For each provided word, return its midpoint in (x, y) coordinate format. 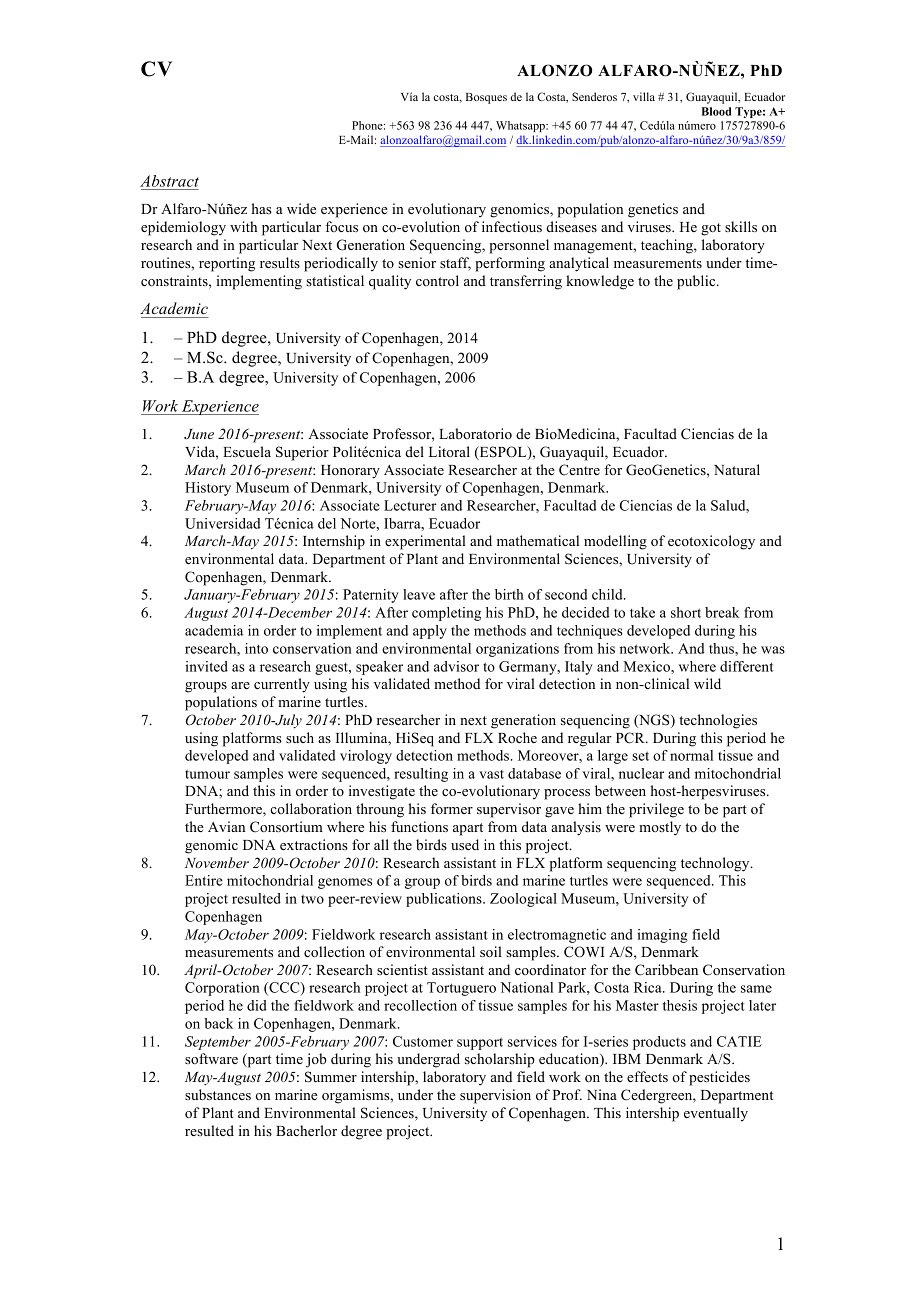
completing (446, 614)
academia (214, 630)
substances (218, 1094)
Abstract (169, 182)
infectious (512, 226)
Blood (717, 111)
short (686, 612)
